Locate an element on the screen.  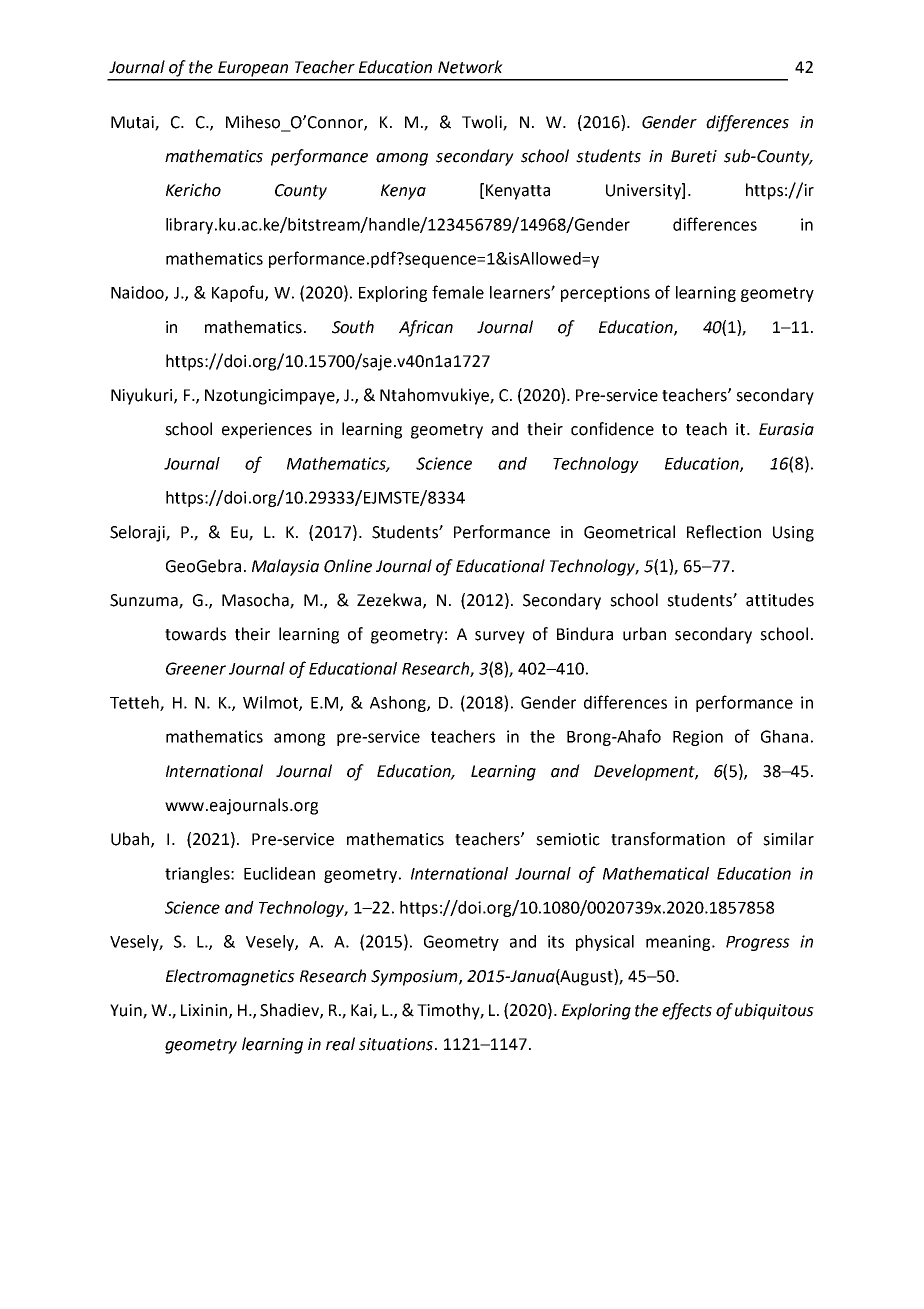
perceptions is located at coordinates (605, 294).
